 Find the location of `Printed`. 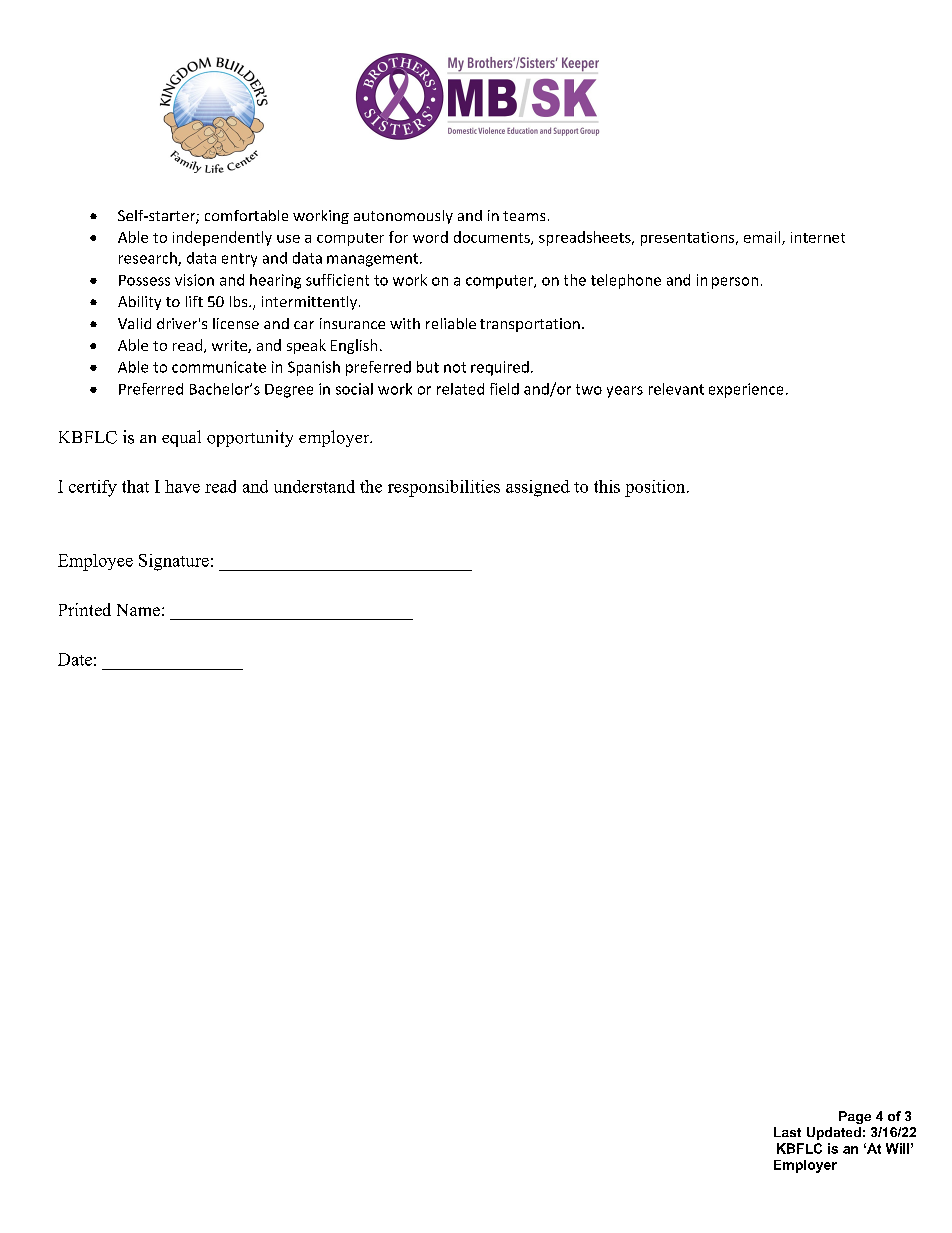

Printed is located at coordinates (85, 609).
